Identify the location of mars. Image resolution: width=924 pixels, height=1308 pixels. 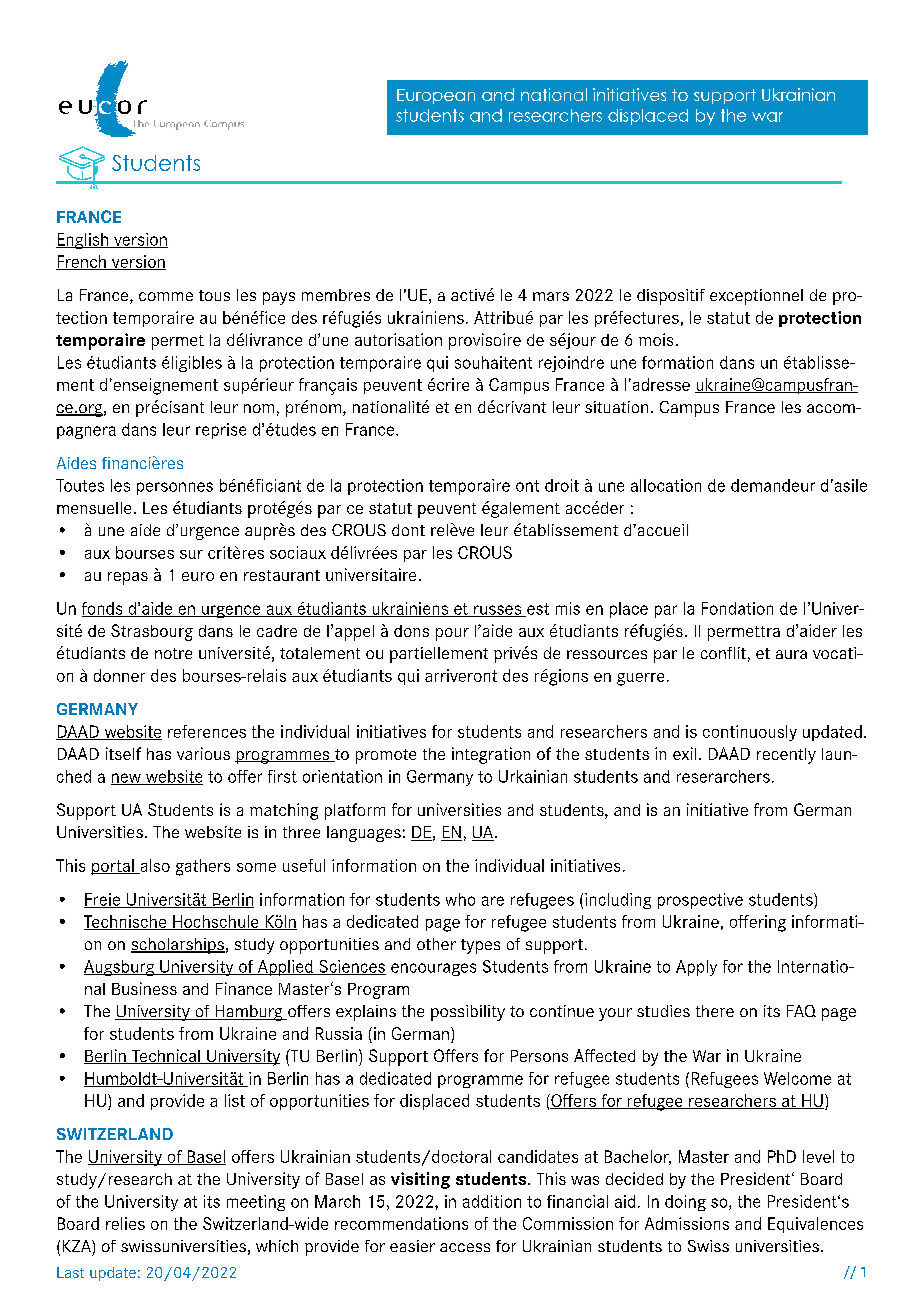
(551, 296).
